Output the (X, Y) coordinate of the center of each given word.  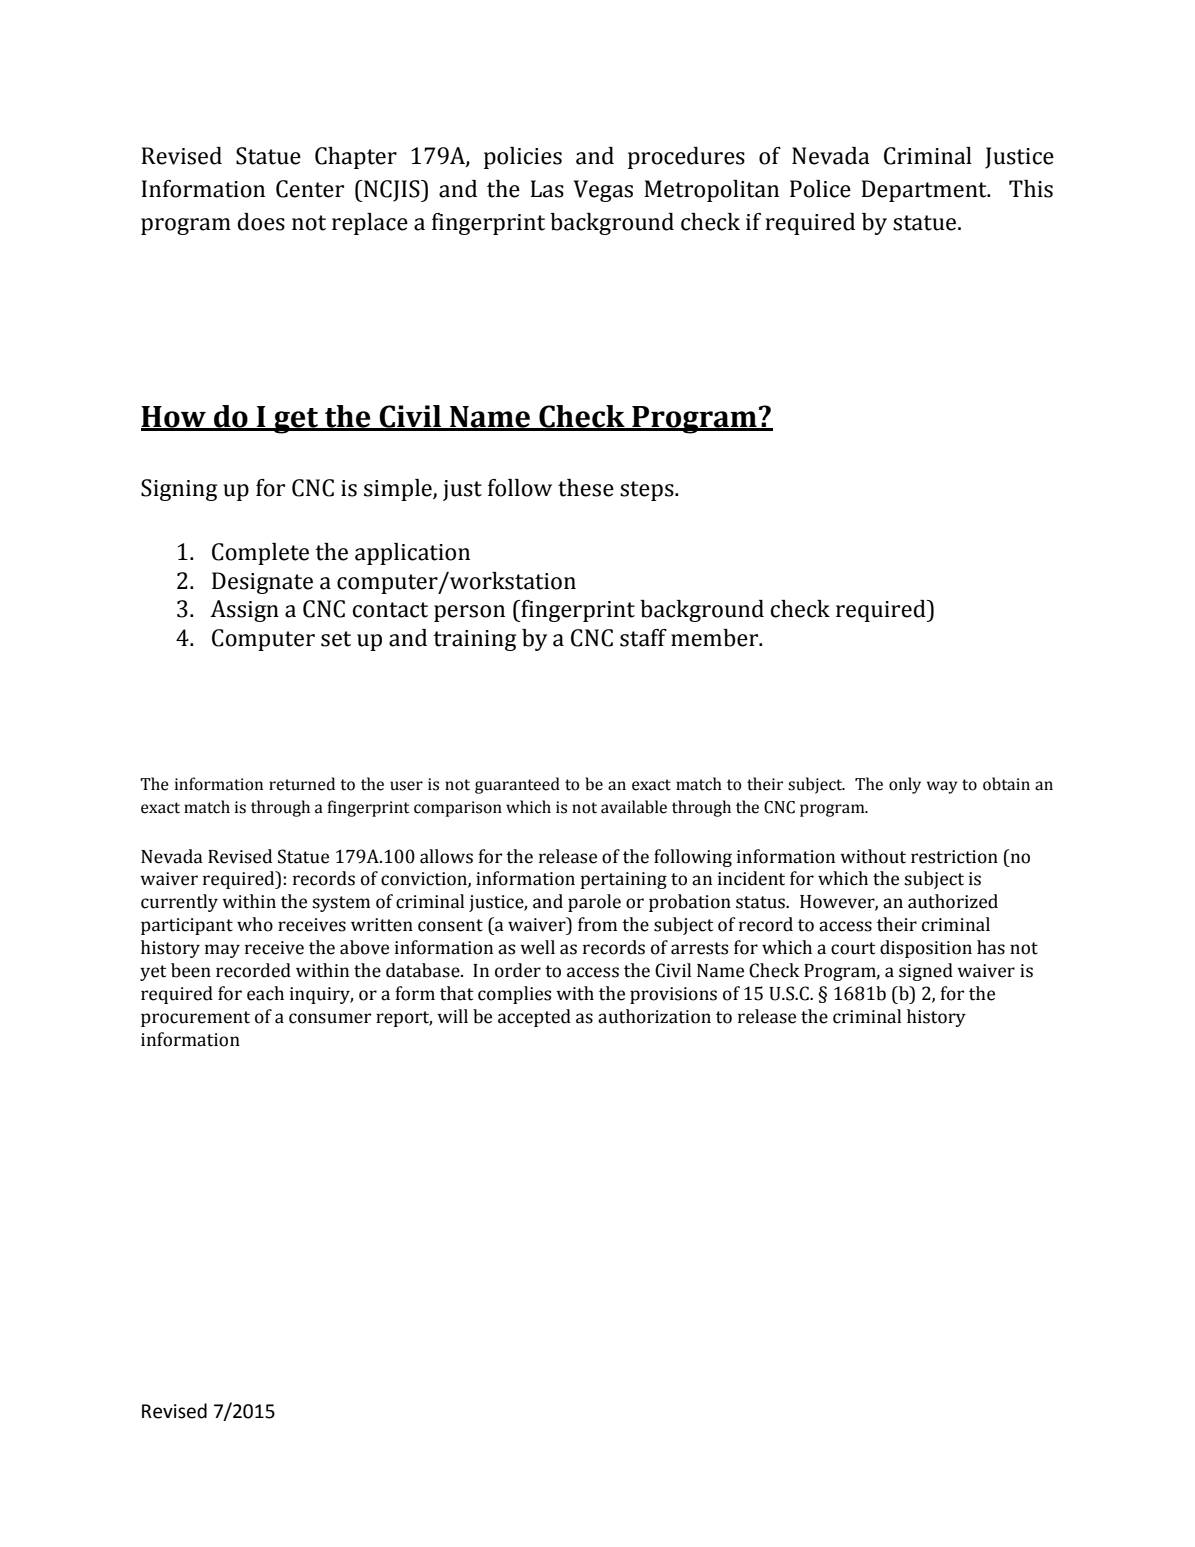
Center (310, 189)
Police (820, 189)
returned (302, 784)
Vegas (603, 191)
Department (925, 191)
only (905, 785)
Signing (179, 490)
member (715, 638)
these (586, 488)
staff (643, 638)
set (336, 639)
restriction (954, 857)
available (634, 807)
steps (648, 491)
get (296, 421)
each (265, 993)
